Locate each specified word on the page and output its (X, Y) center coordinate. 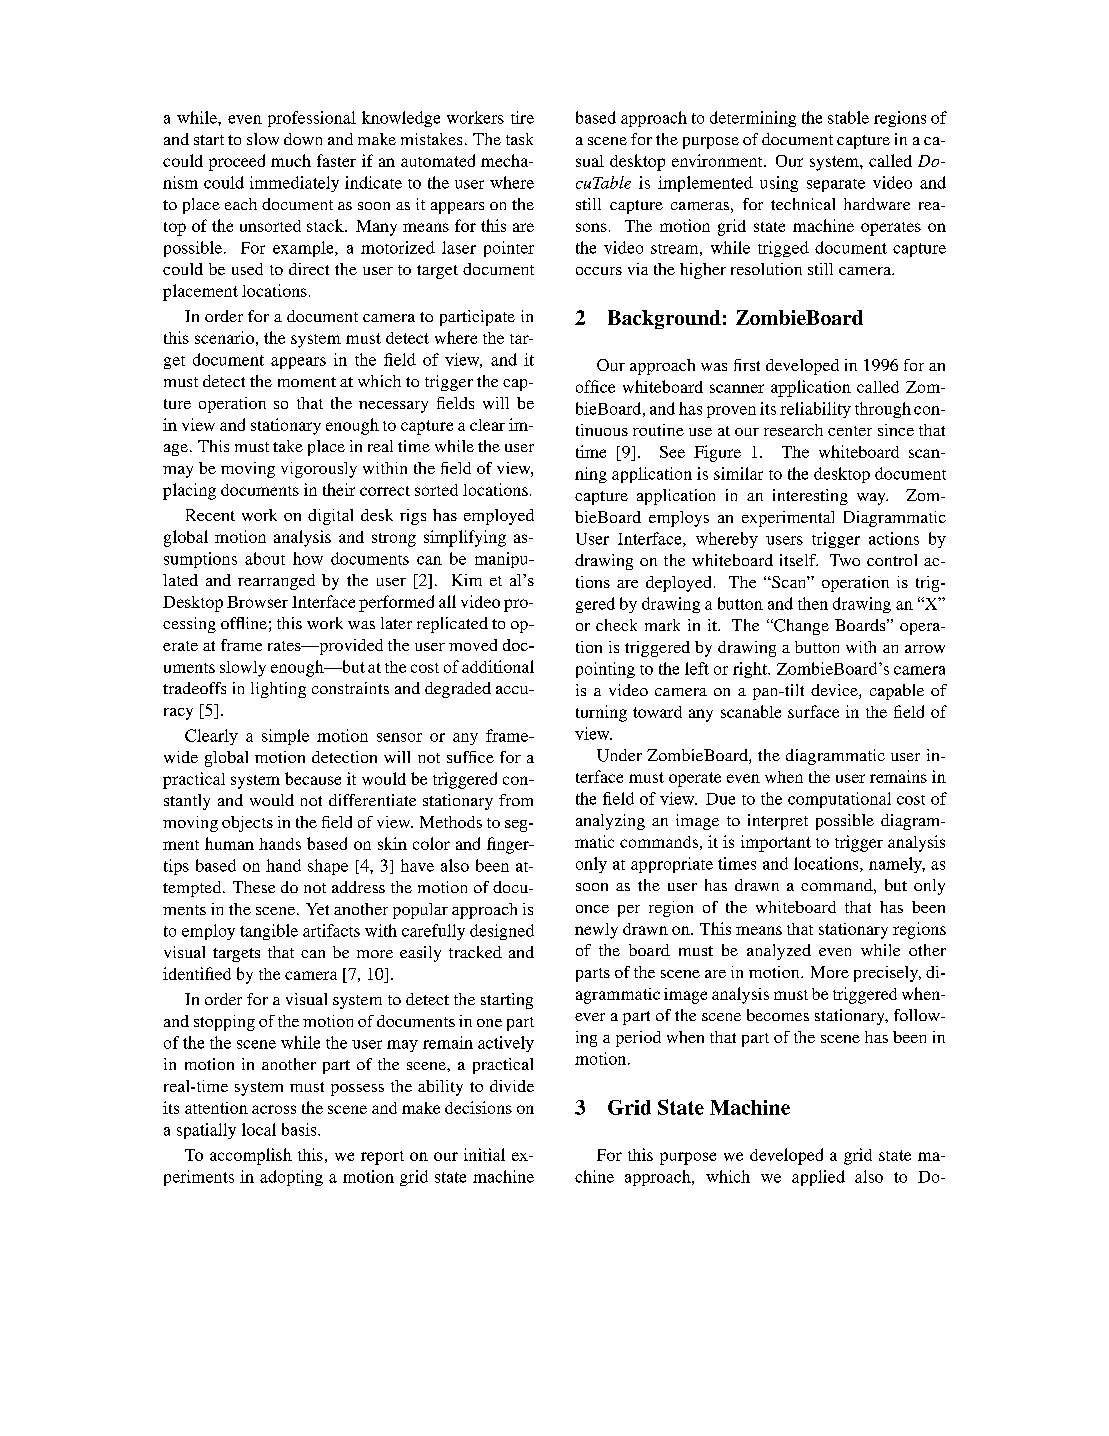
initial (484, 1154)
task (519, 139)
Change (800, 627)
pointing (605, 670)
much (291, 160)
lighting (278, 690)
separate (836, 185)
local (259, 1129)
